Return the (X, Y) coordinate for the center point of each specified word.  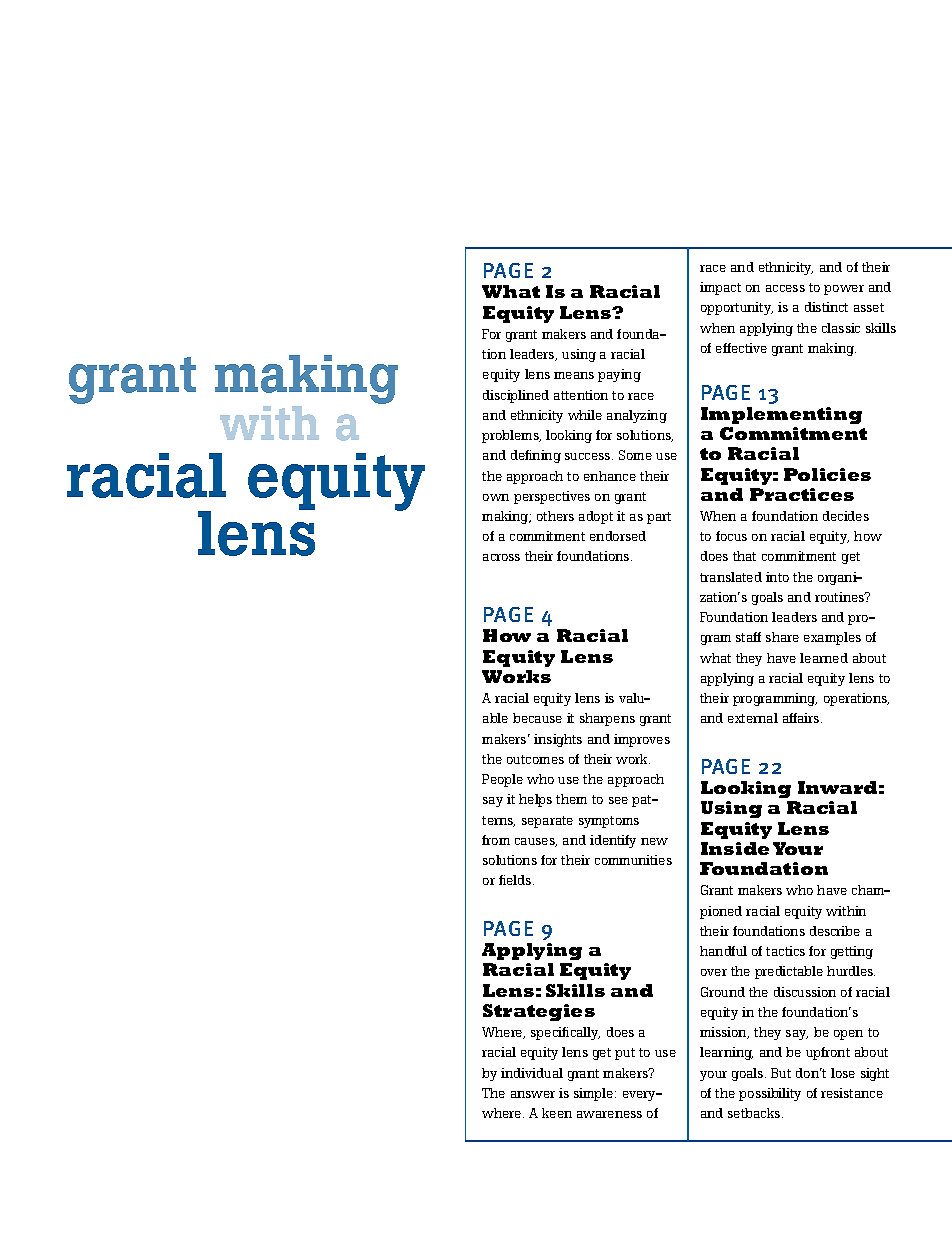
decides (846, 516)
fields (516, 880)
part (659, 518)
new (654, 841)
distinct (826, 307)
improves (642, 740)
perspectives (552, 497)
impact (720, 288)
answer (533, 1094)
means (574, 375)
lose (843, 1073)
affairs (802, 718)
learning (726, 1053)
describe (835, 931)
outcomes (535, 759)
